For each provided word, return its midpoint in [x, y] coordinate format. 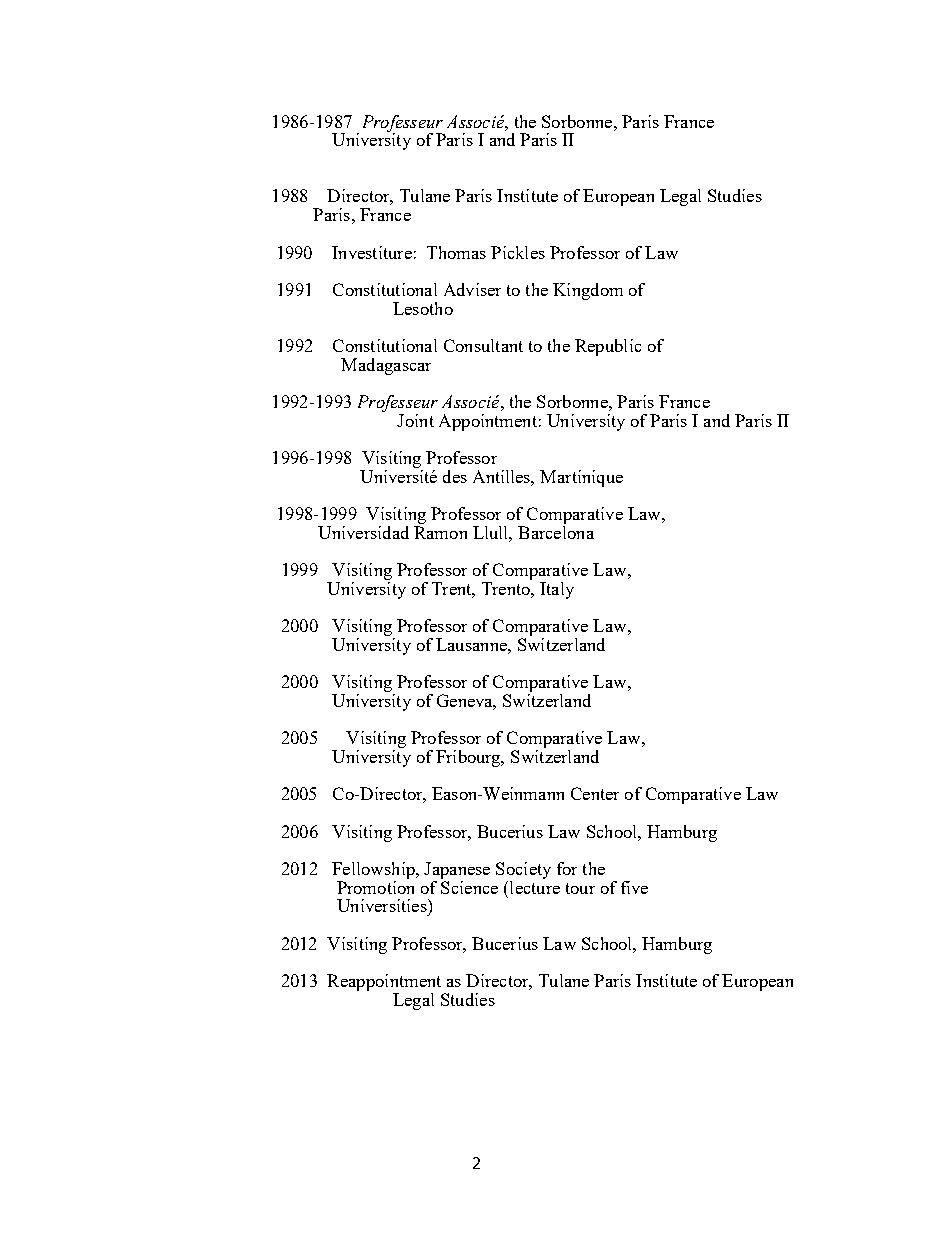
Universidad [363, 532]
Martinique [581, 478]
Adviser [472, 289]
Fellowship [374, 870]
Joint [415, 420]
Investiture [372, 252]
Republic [608, 347]
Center [595, 793]
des [455, 476]
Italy [557, 590]
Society [523, 872]
